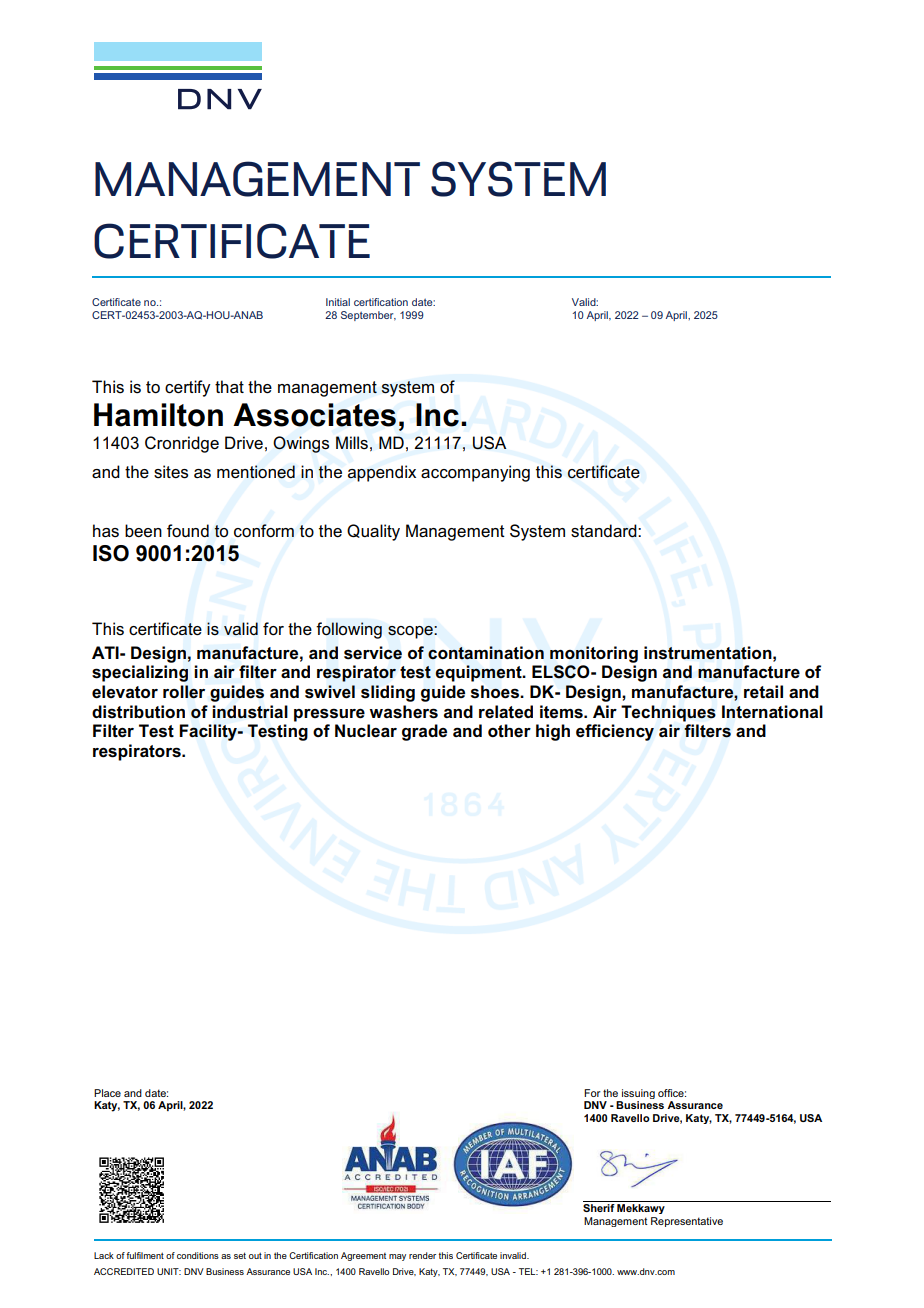  Describe the element at coordinates (368, 316) in the document. I see `September` at that location.
